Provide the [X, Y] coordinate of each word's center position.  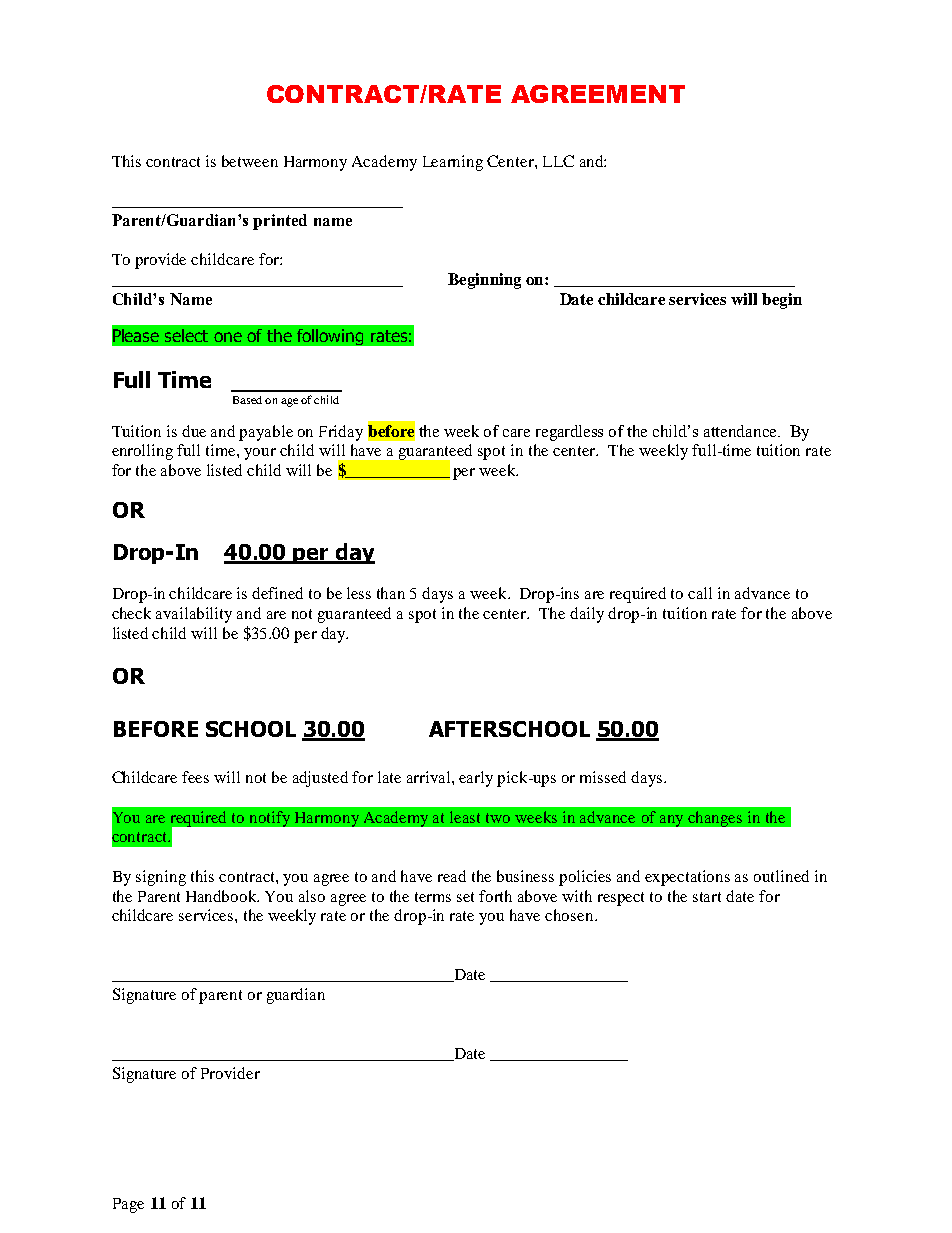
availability [194, 615]
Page [128, 1205]
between [250, 161]
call [700, 593]
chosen [570, 915]
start [707, 897]
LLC [558, 161]
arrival [430, 777]
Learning [453, 163]
